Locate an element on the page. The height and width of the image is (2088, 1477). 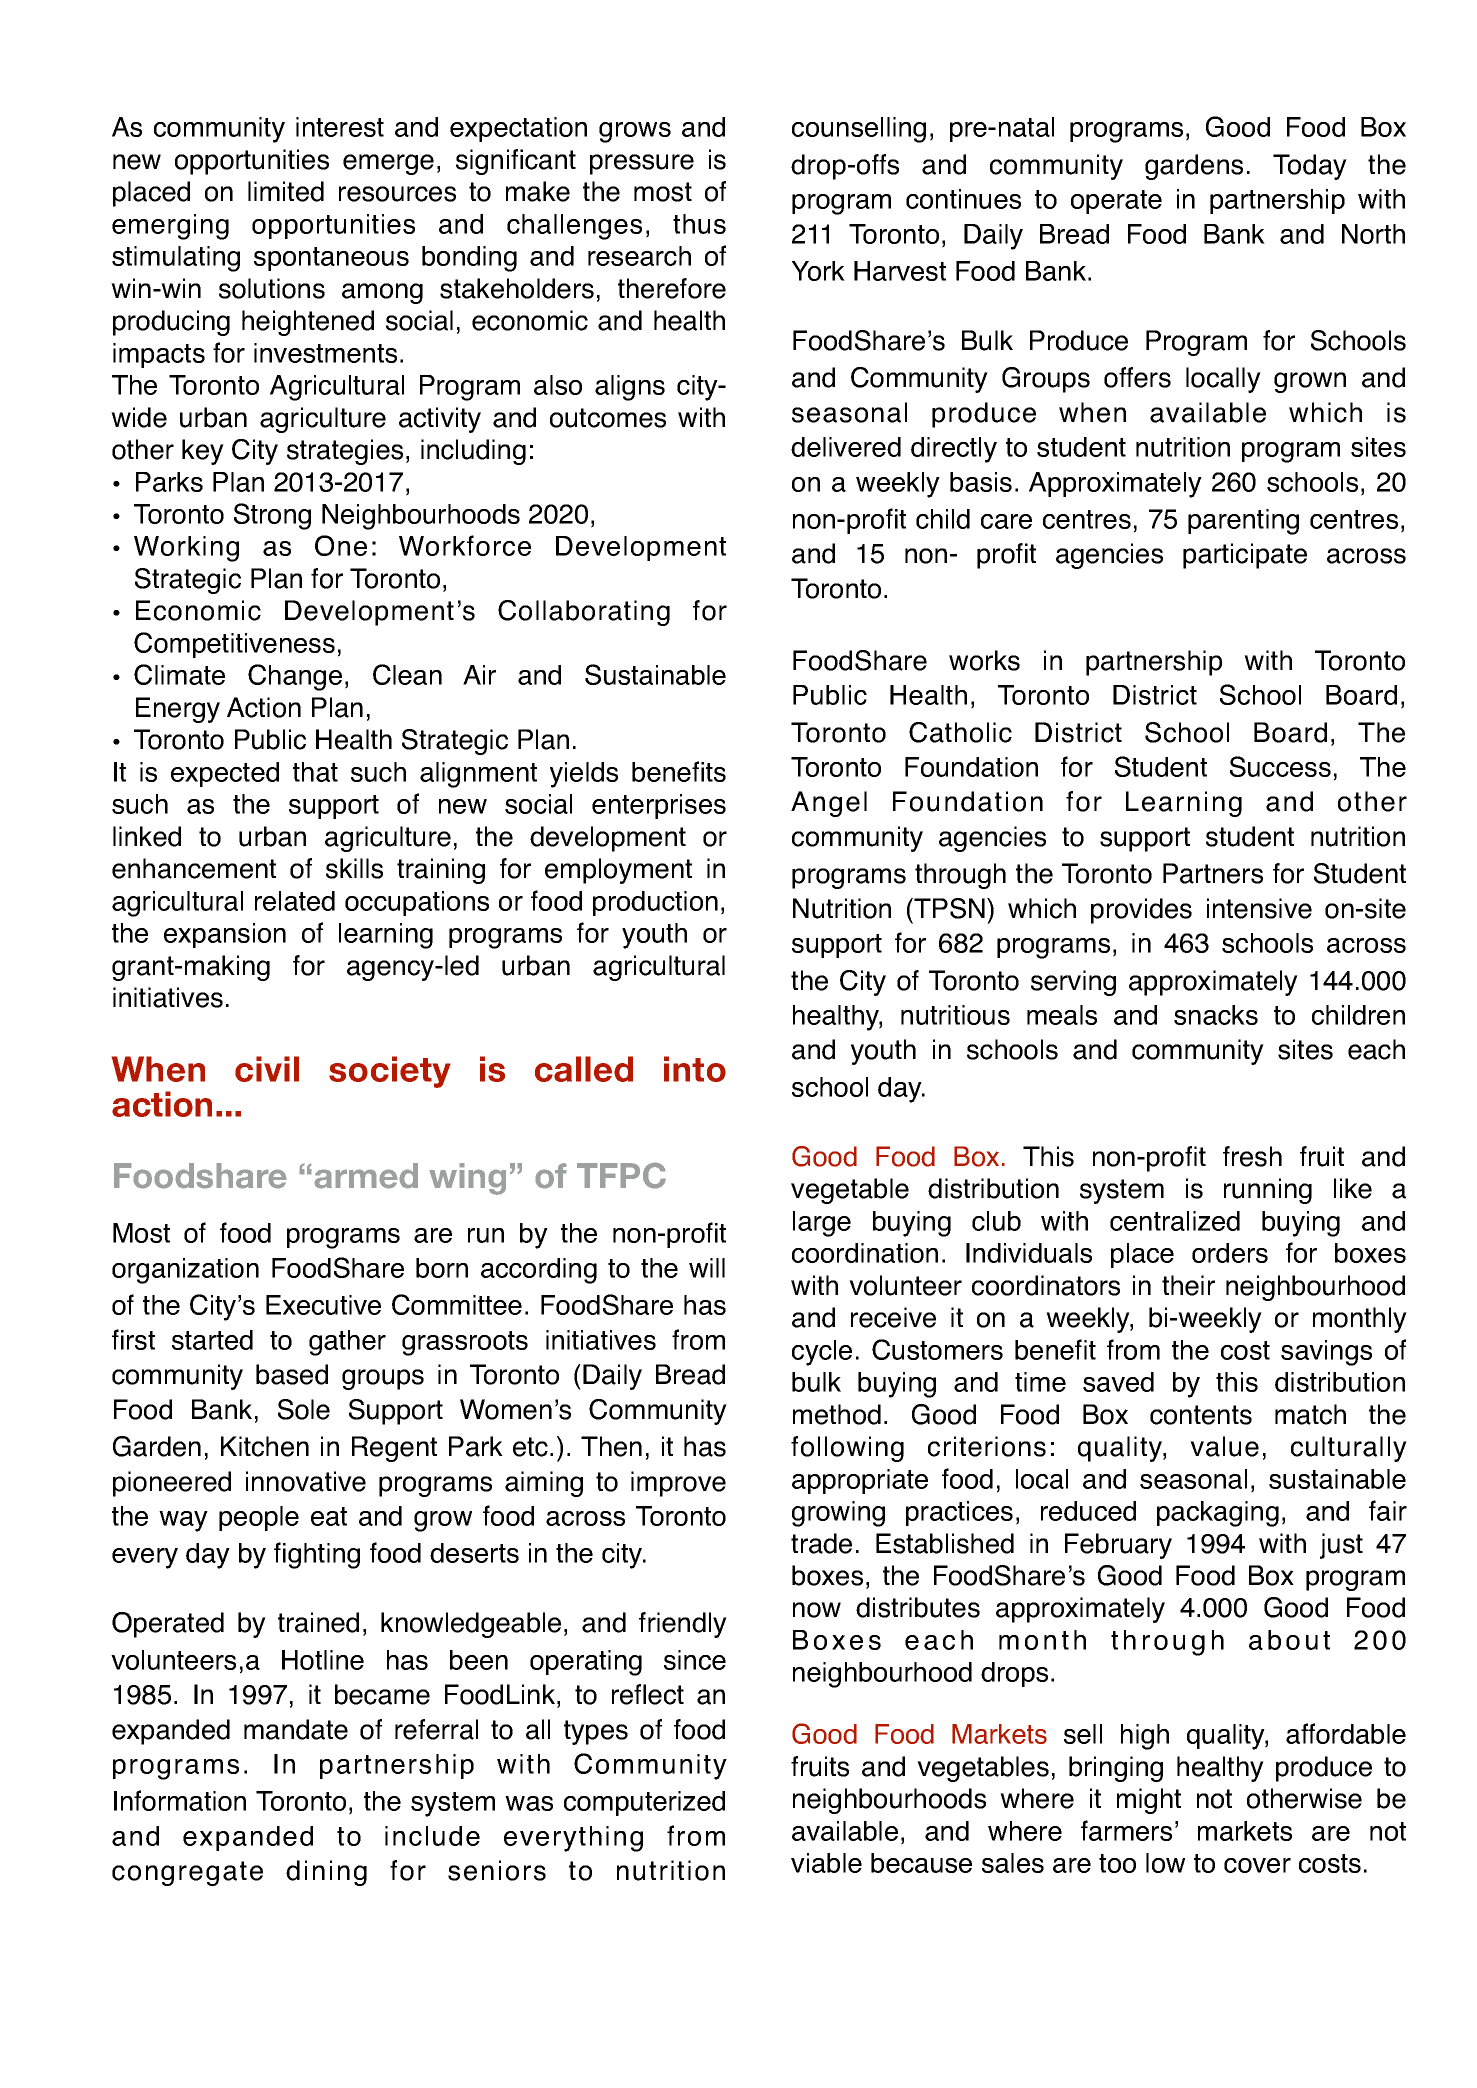
thus is located at coordinates (699, 224).
